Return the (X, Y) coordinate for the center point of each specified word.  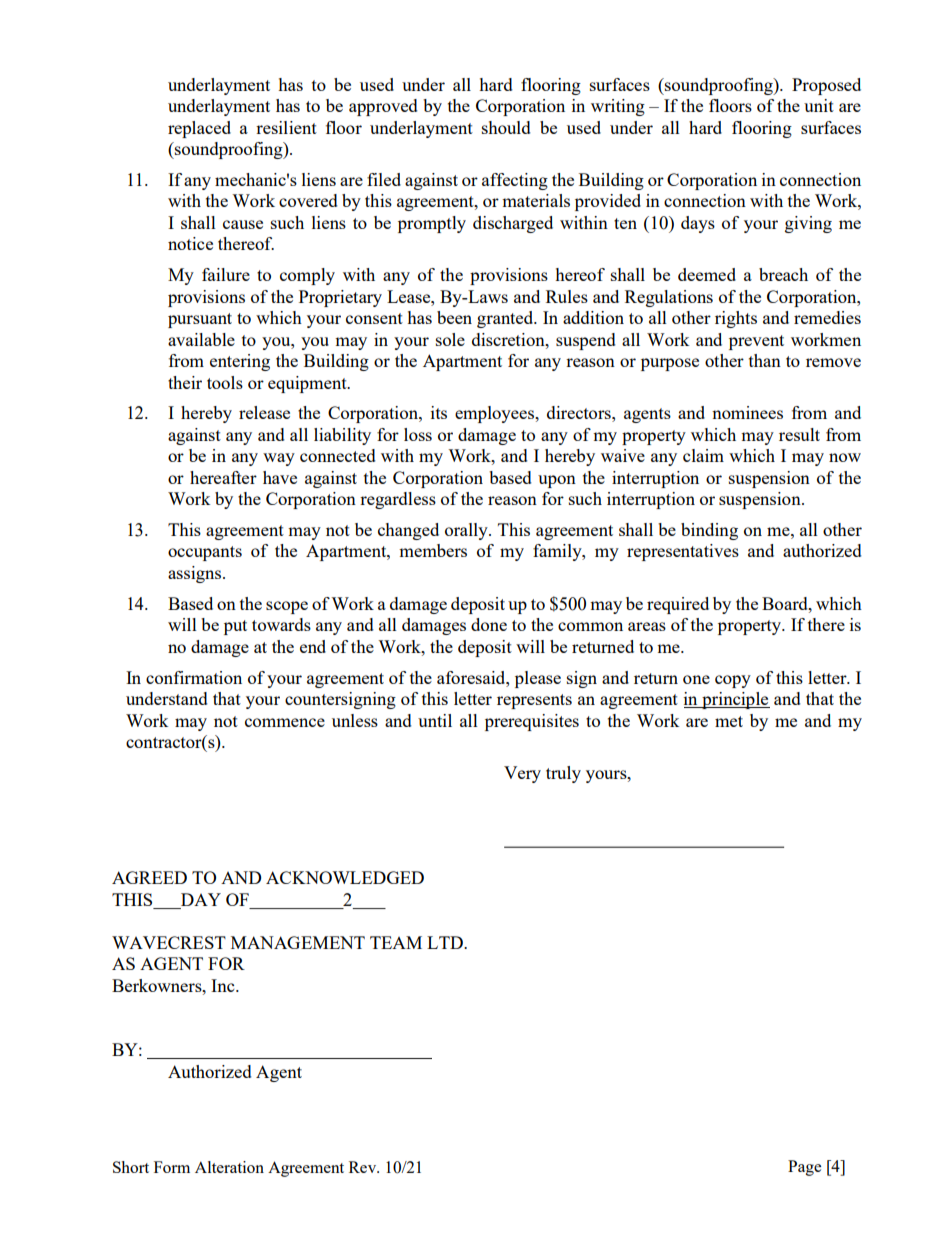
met (729, 721)
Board (786, 603)
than (765, 360)
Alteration (229, 1167)
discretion (509, 339)
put (235, 627)
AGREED (149, 877)
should (506, 127)
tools (225, 382)
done (489, 624)
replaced (199, 129)
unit (819, 105)
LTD (446, 942)
